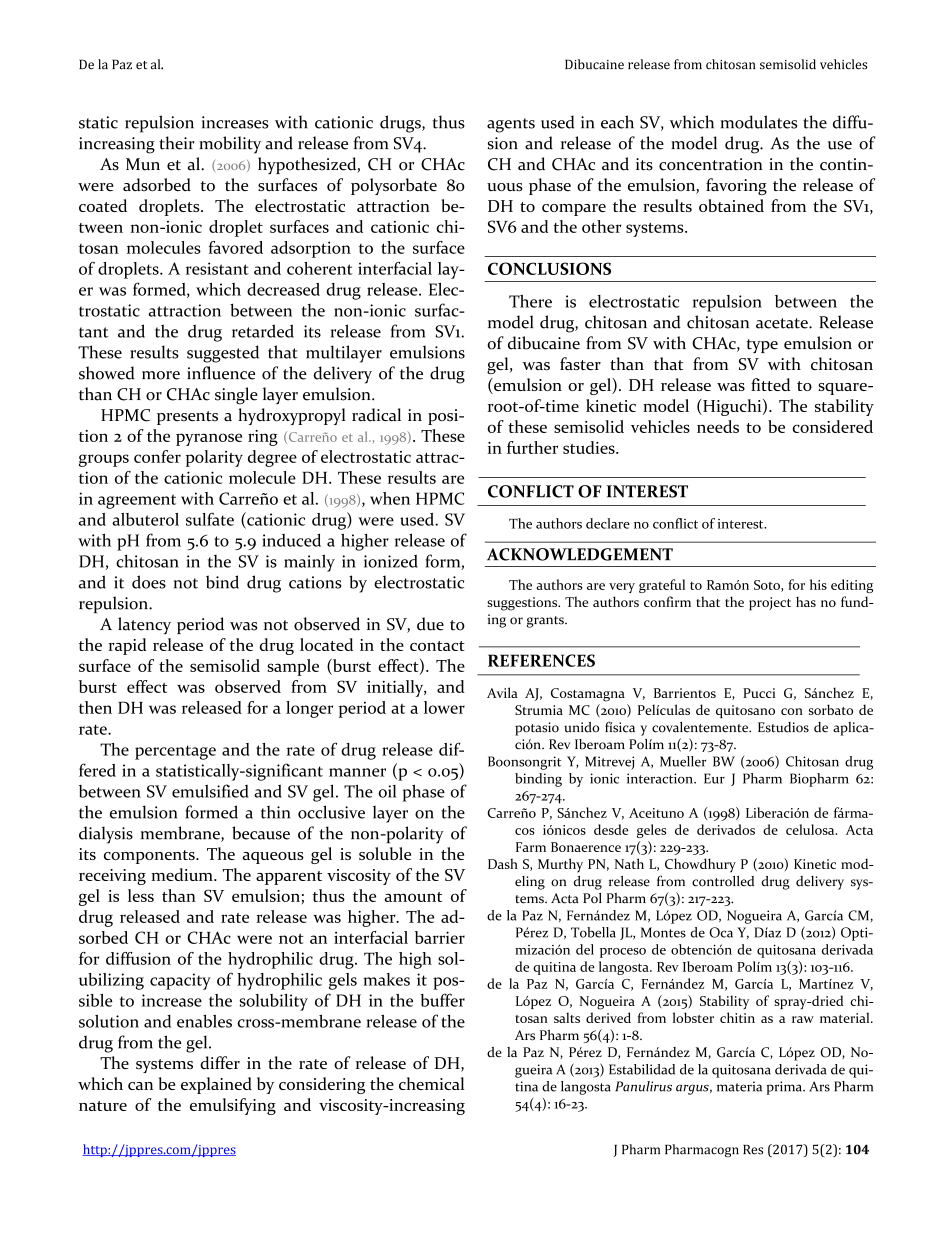  Describe the element at coordinates (175, 752) in the screenshot. I see `percentage` at that location.
